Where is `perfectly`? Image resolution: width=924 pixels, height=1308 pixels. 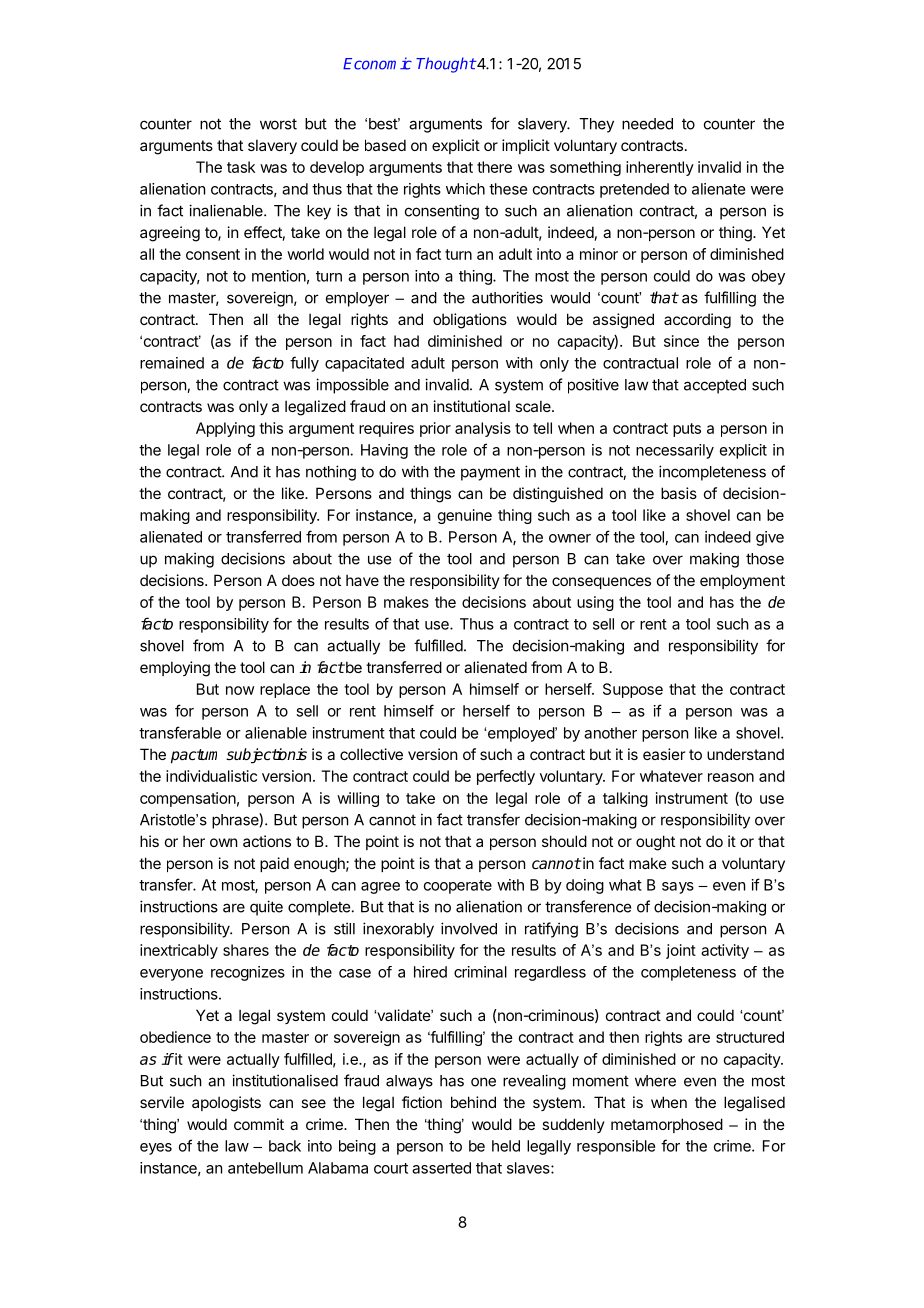
perfectly is located at coordinates (506, 777).
